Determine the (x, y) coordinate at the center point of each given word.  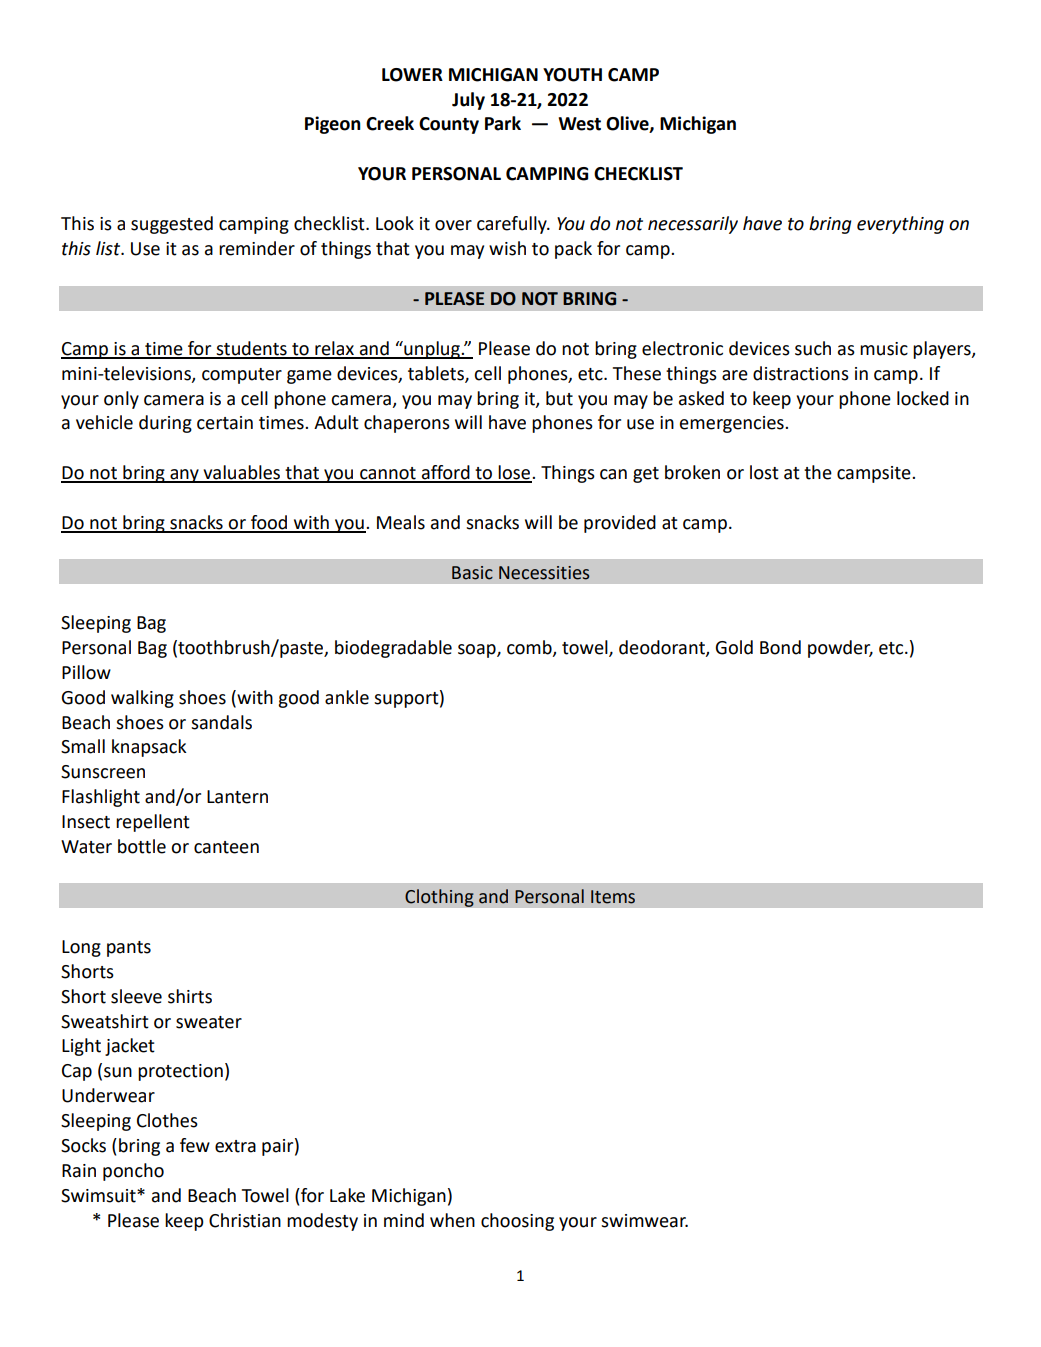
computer (242, 376)
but (559, 398)
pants (129, 949)
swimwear (644, 1221)
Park (503, 123)
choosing (517, 1222)
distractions (801, 373)
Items (613, 897)
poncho (133, 1172)
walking (142, 699)
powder (840, 649)
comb (530, 648)
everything (900, 225)
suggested (172, 225)
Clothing (439, 898)
